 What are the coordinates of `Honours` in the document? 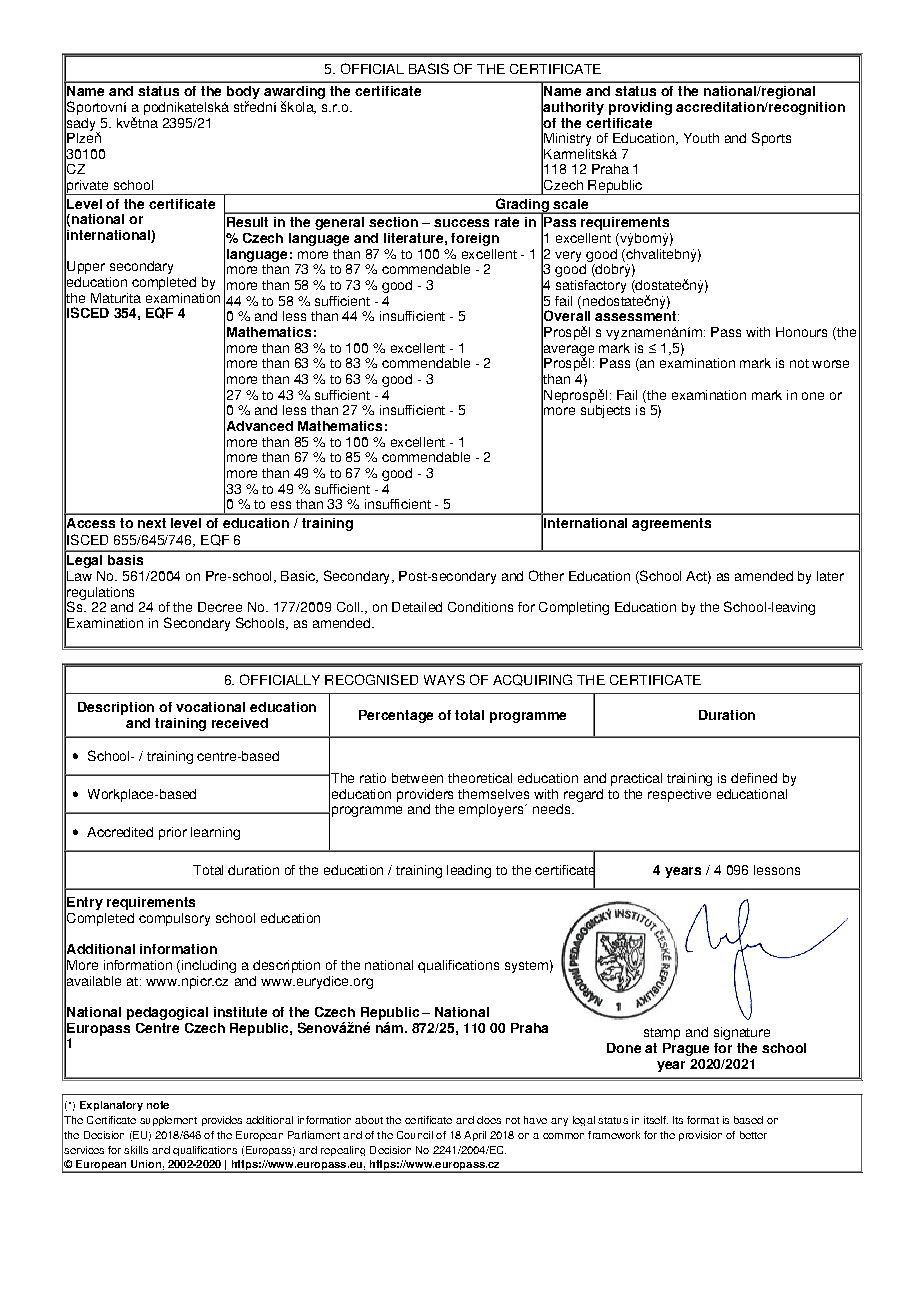 It's located at (801, 332).
